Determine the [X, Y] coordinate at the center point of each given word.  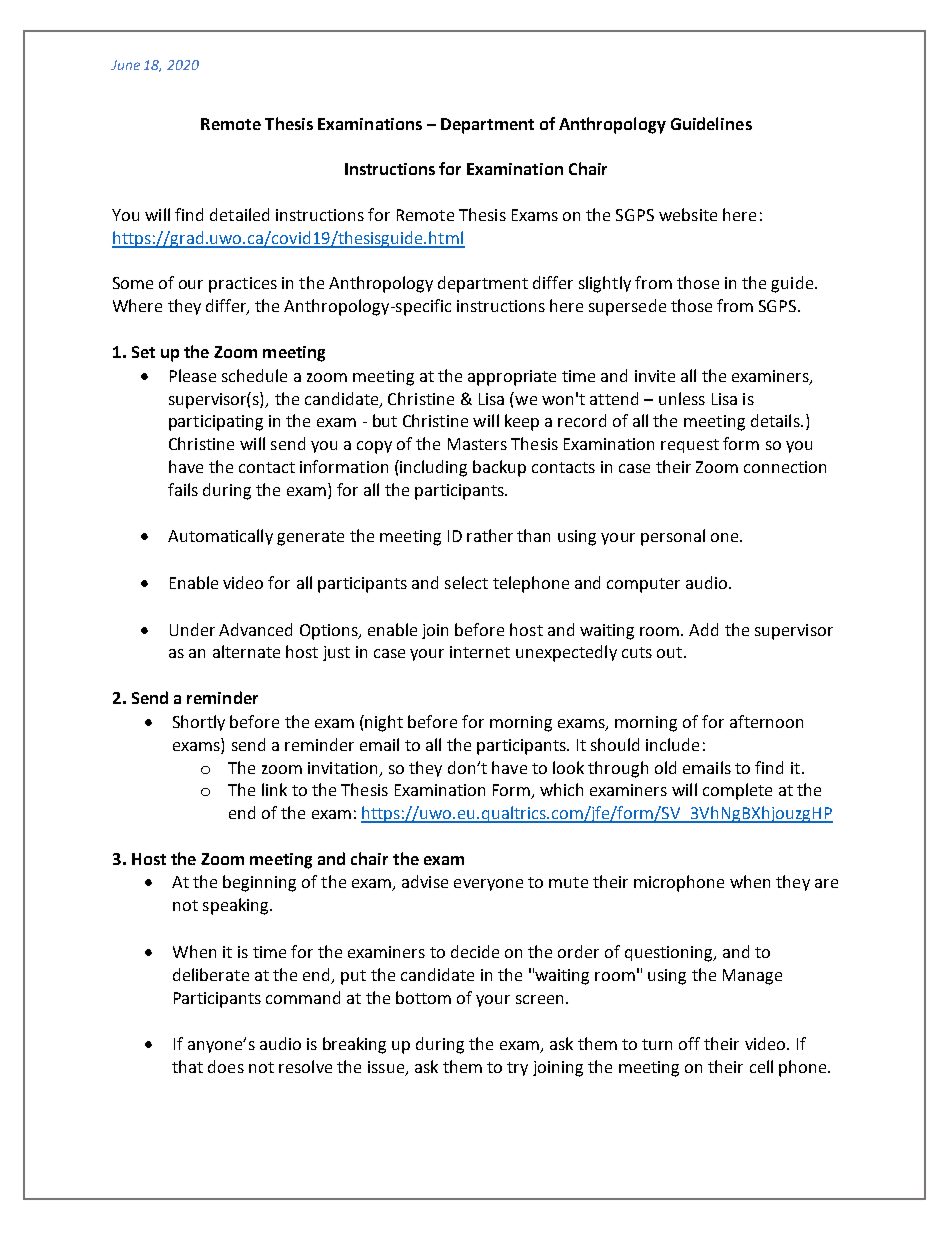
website [688, 214]
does [226, 1066]
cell [761, 1066]
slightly [605, 284]
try [517, 1069]
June [125, 65]
